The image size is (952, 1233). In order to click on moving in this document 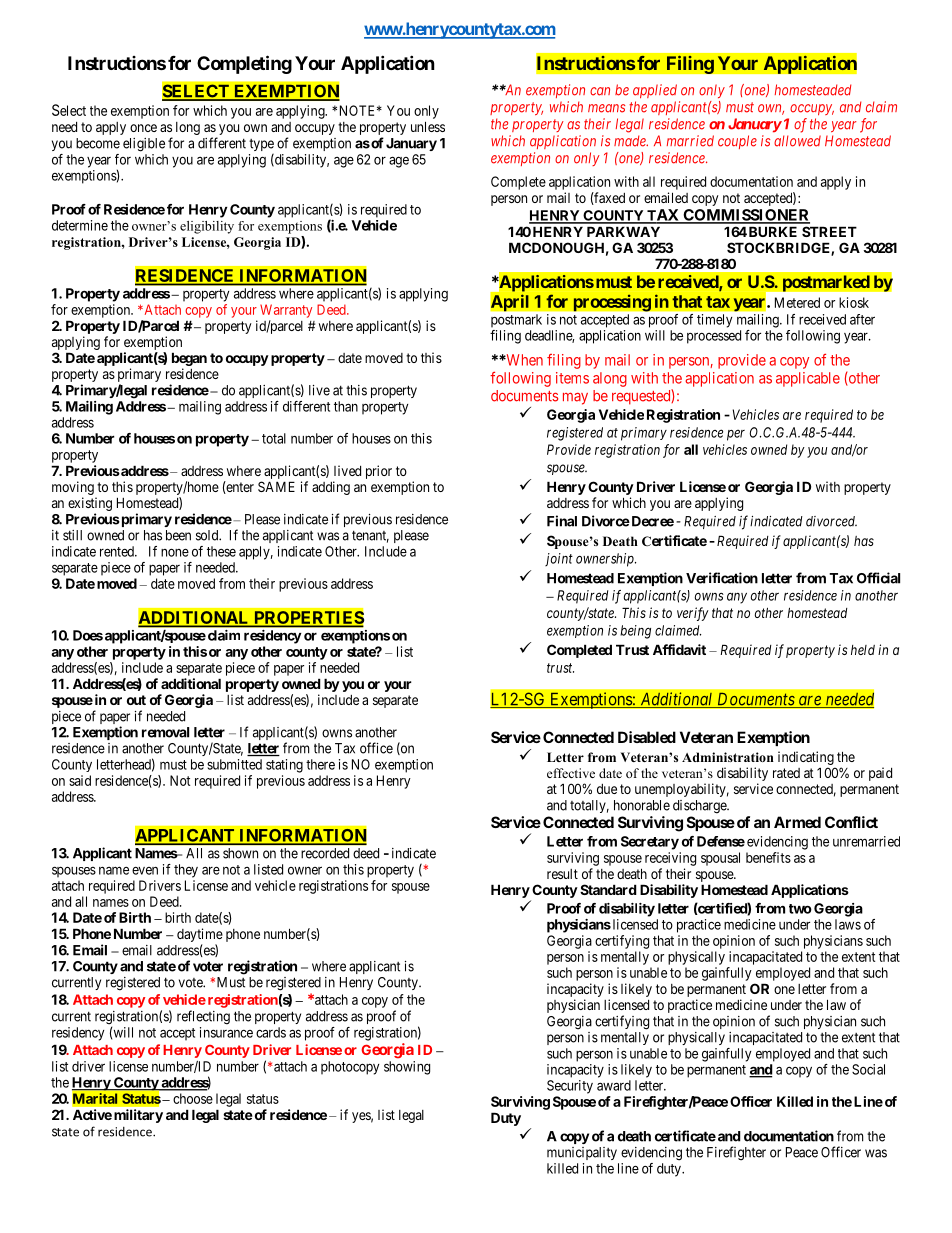, I will do `click(73, 488)`.
